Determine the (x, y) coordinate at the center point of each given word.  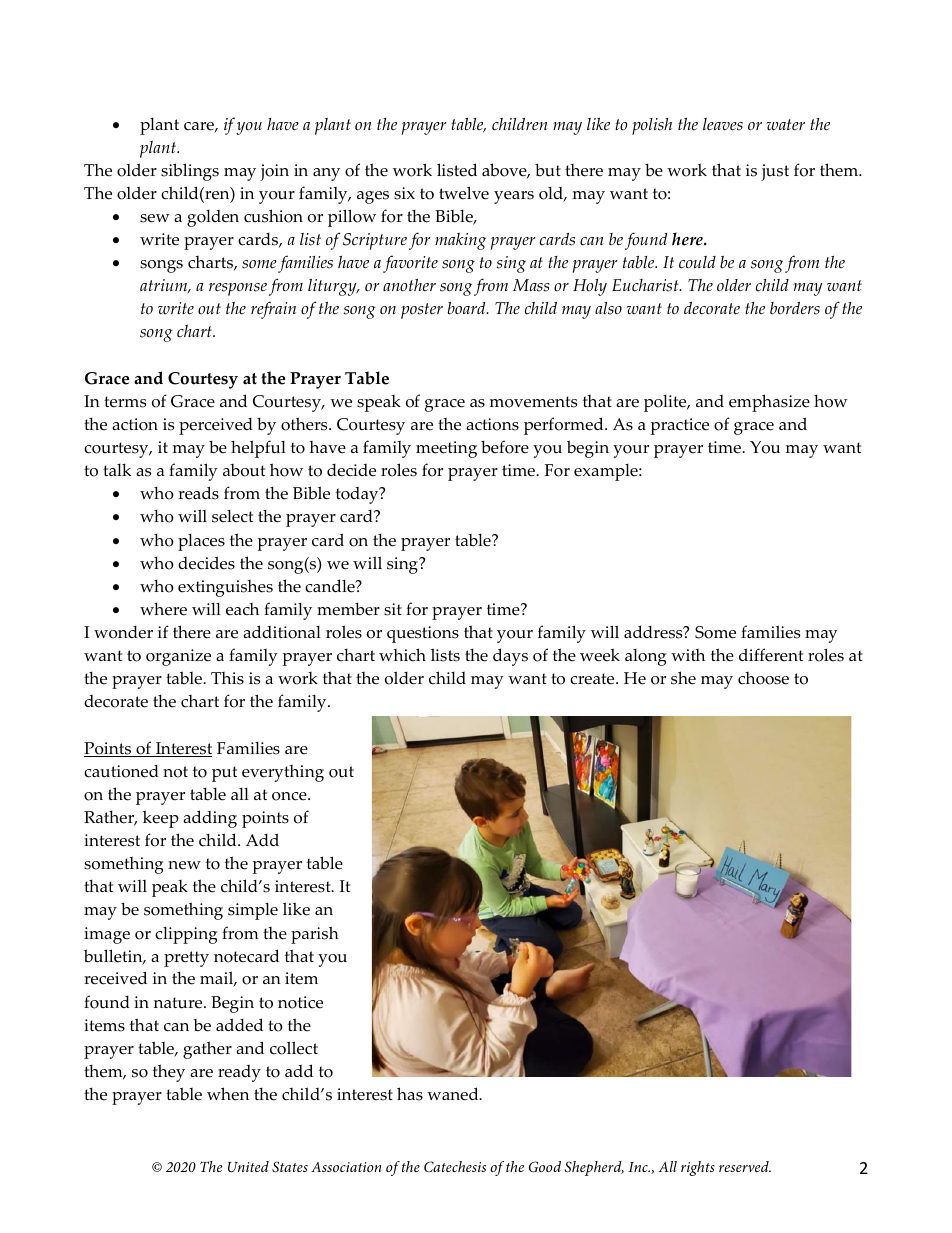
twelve (464, 193)
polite (666, 403)
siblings (190, 172)
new (184, 865)
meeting (446, 449)
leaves (723, 124)
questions (423, 634)
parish (315, 935)
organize (178, 657)
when (228, 1094)
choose (763, 678)
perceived (216, 426)
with (688, 655)
